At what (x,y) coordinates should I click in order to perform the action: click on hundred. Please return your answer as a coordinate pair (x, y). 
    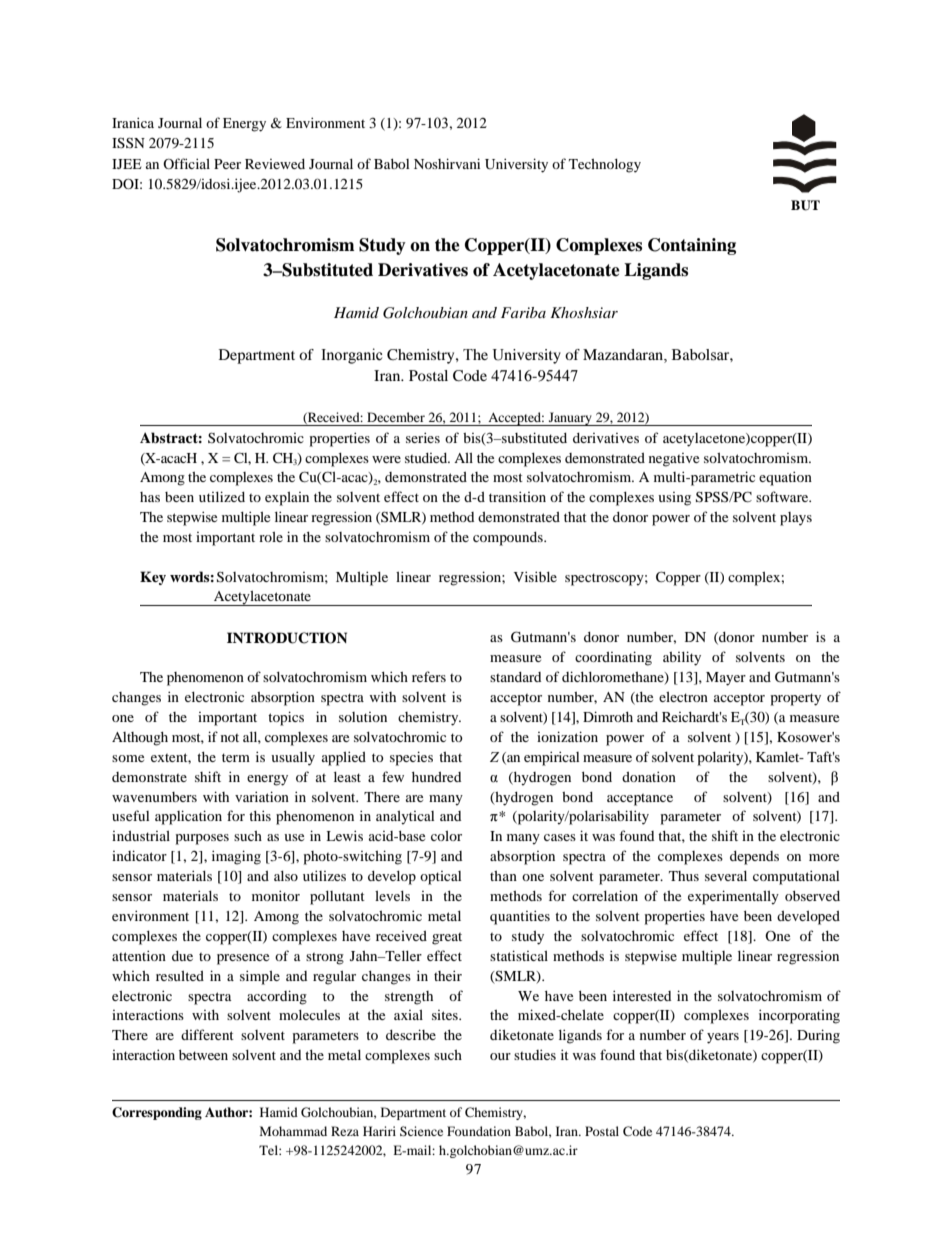
    Looking at the image, I should click on (436, 777).
